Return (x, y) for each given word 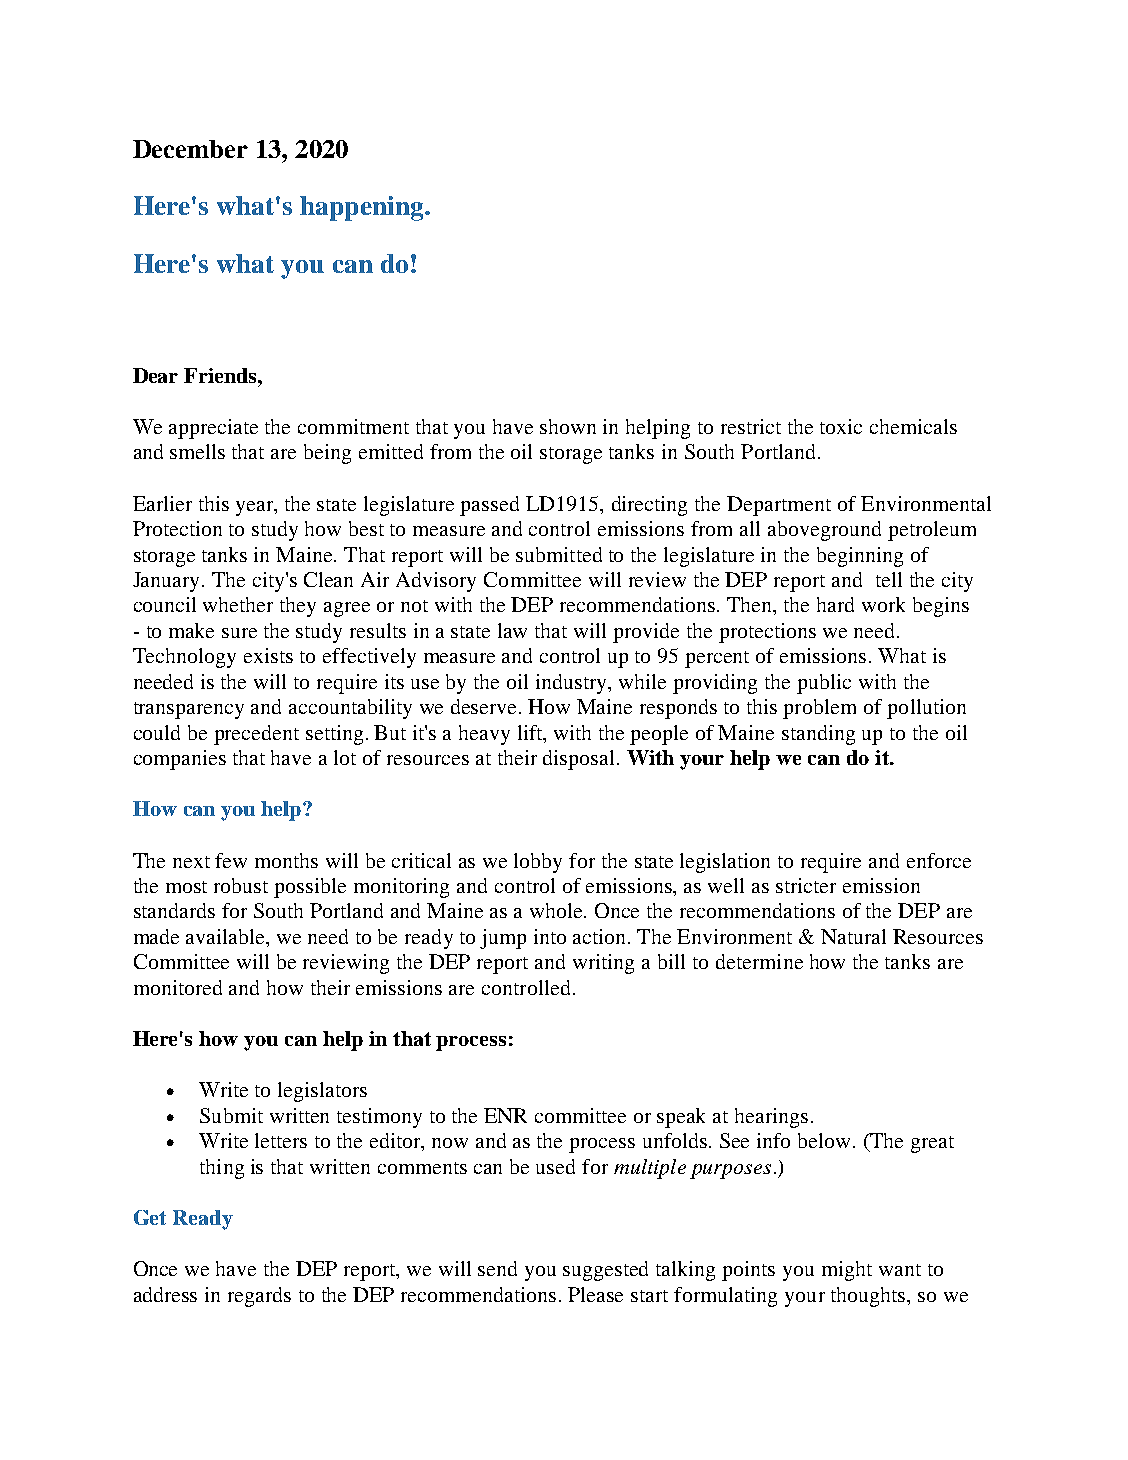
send (497, 1268)
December (190, 149)
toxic (841, 426)
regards (259, 1297)
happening (363, 208)
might (847, 1271)
